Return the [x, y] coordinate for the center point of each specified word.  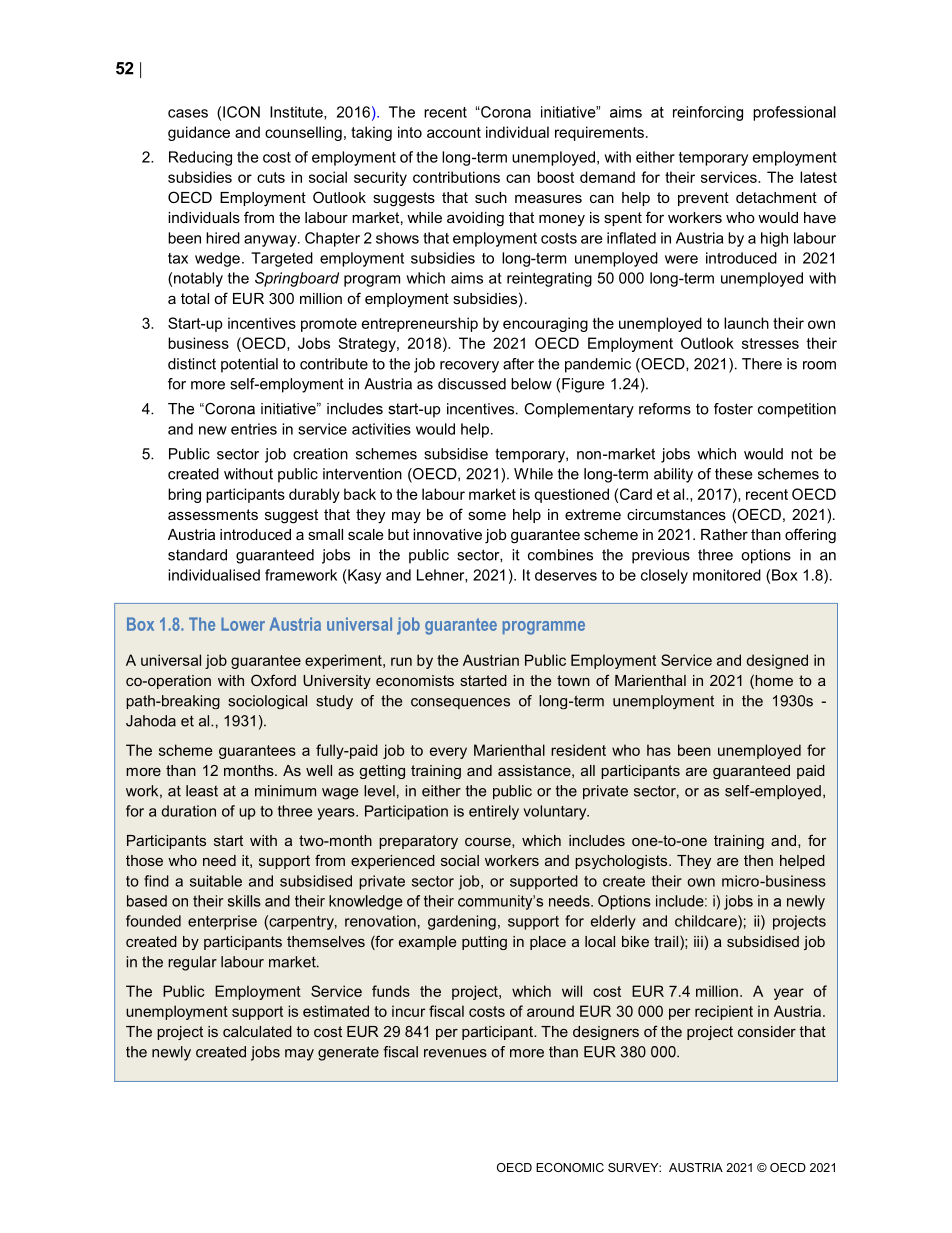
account [454, 132]
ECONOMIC [570, 1167]
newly [171, 1053]
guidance [199, 133]
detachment [776, 197]
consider [767, 1031]
